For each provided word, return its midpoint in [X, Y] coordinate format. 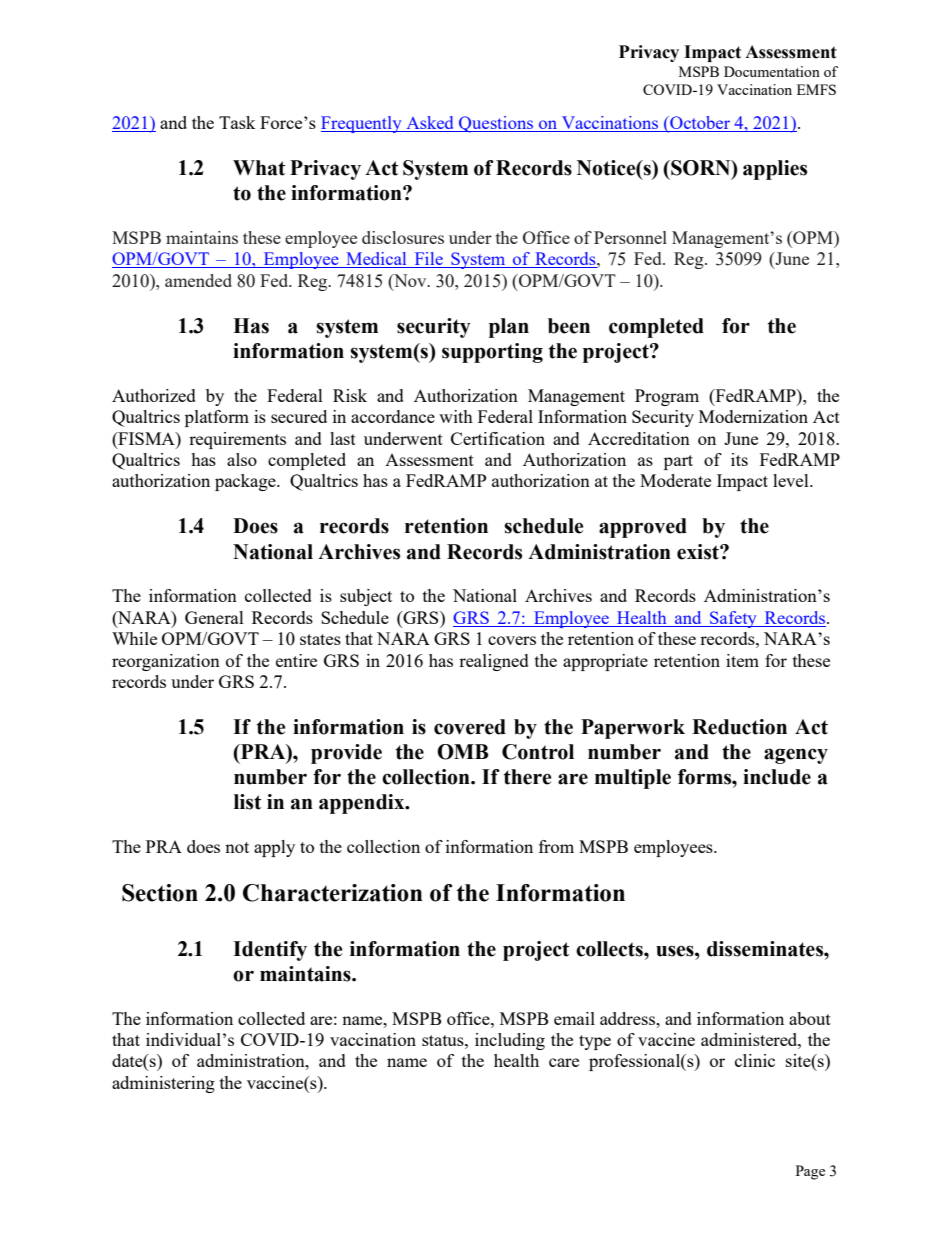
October [700, 124]
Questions [496, 124]
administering [163, 1084]
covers [512, 640]
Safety [733, 619]
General [214, 617]
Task [237, 122]
